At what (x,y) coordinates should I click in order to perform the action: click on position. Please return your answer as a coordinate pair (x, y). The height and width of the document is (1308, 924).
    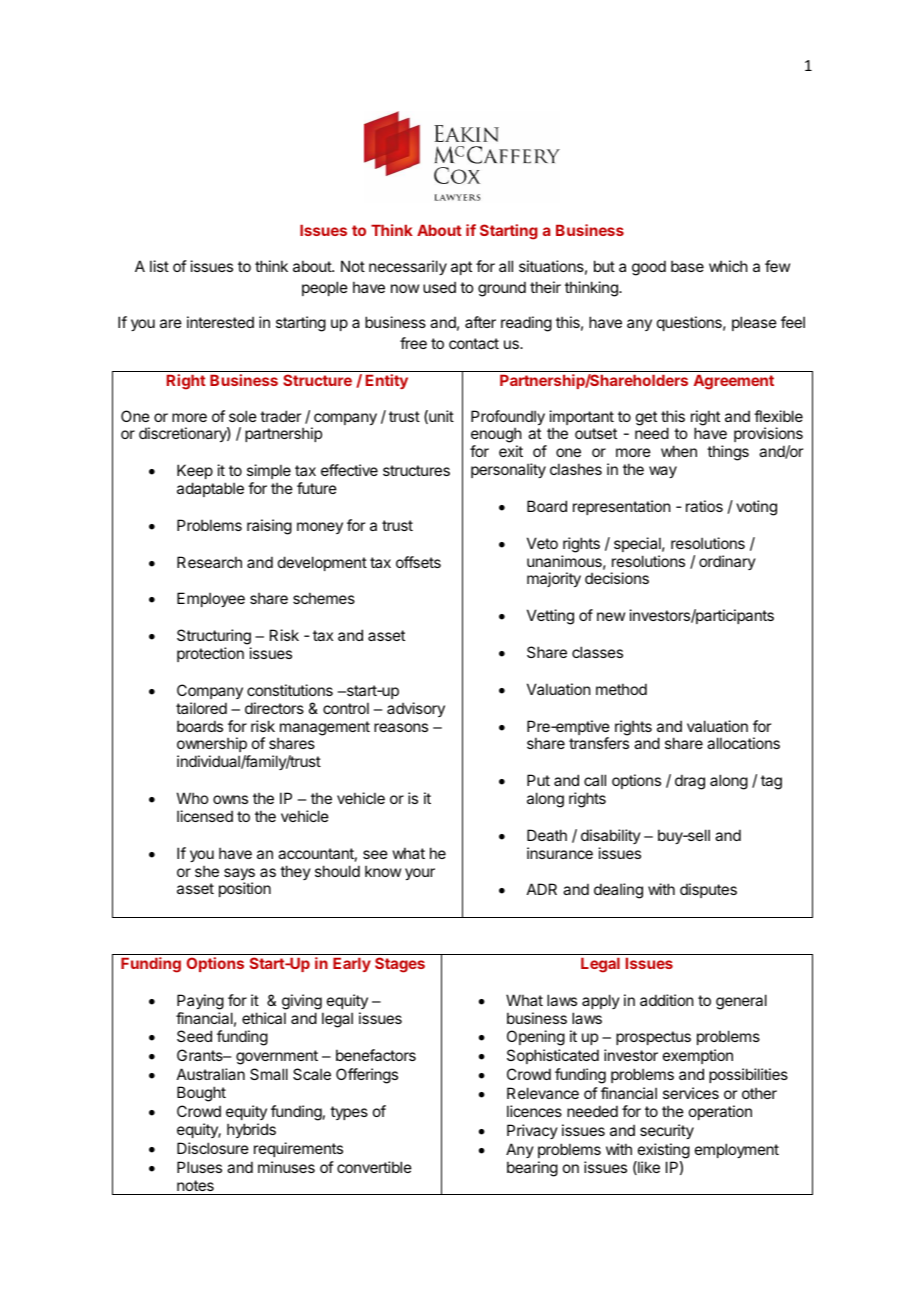
    Looking at the image, I should click on (245, 889).
